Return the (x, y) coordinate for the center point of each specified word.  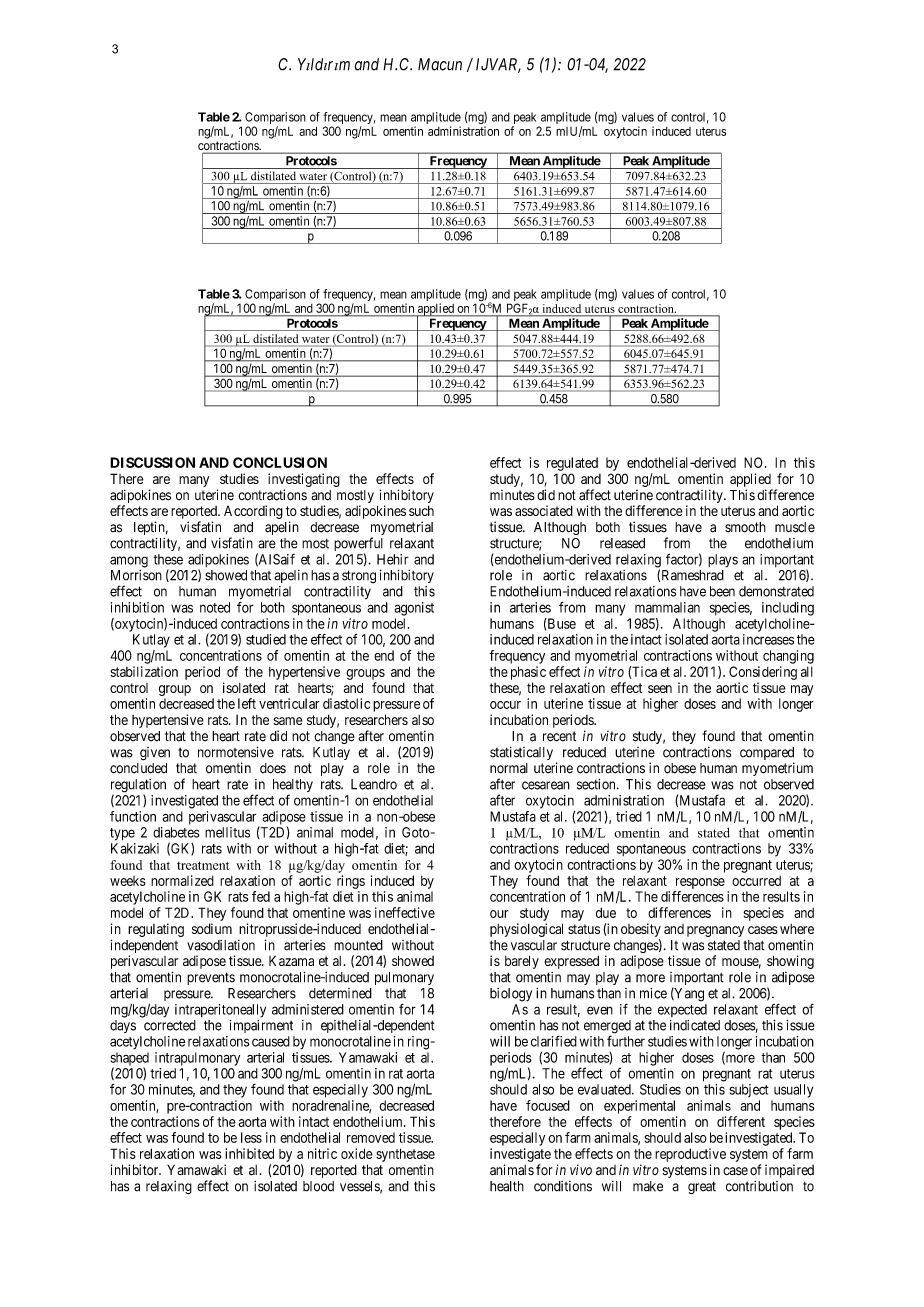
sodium (212, 928)
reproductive (690, 1155)
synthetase (405, 1155)
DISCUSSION (152, 462)
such (421, 510)
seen (660, 689)
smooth (745, 527)
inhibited (249, 1153)
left (247, 703)
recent (559, 736)
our (499, 914)
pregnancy (715, 931)
